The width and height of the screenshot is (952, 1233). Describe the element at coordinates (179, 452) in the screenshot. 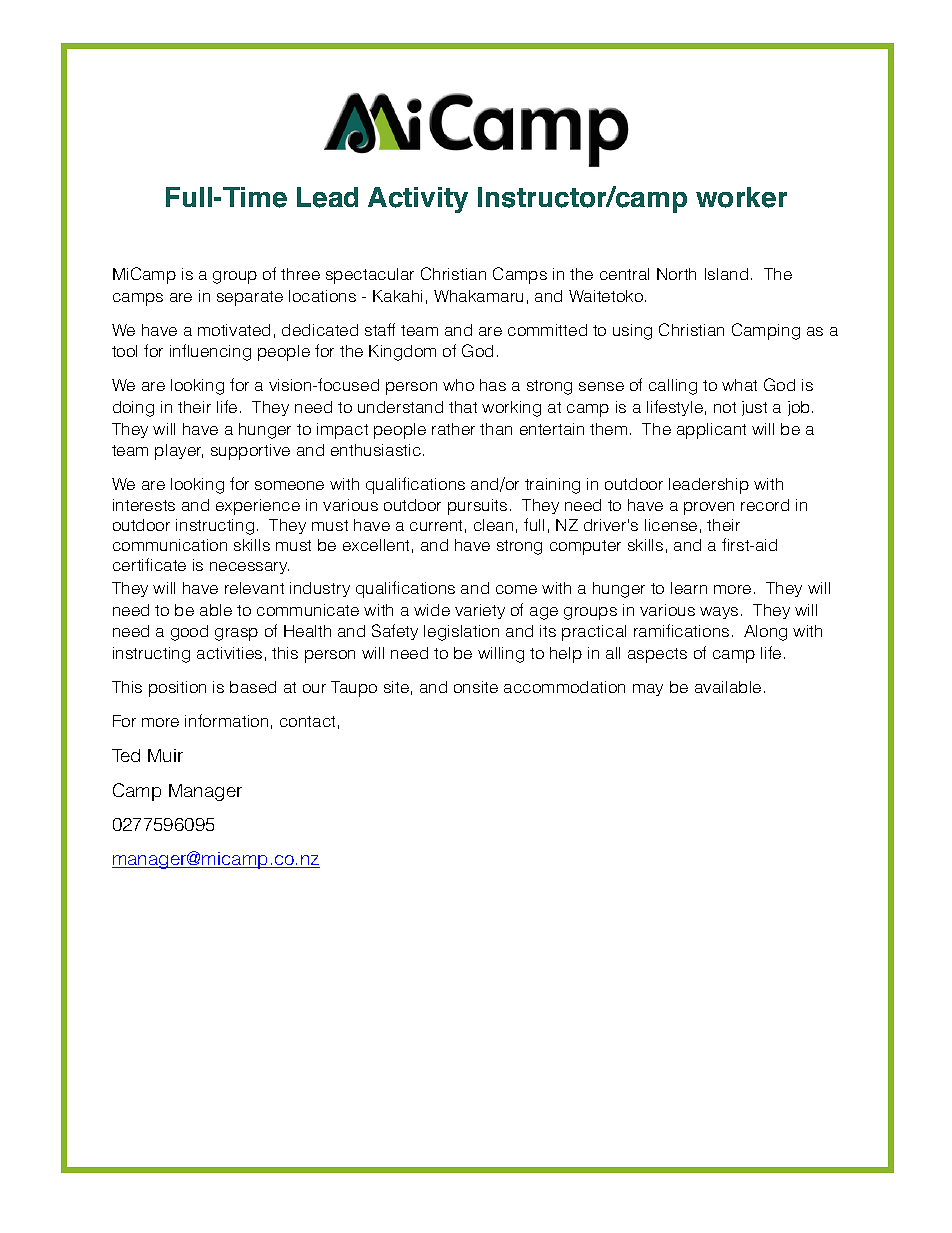

I see `player` at that location.
